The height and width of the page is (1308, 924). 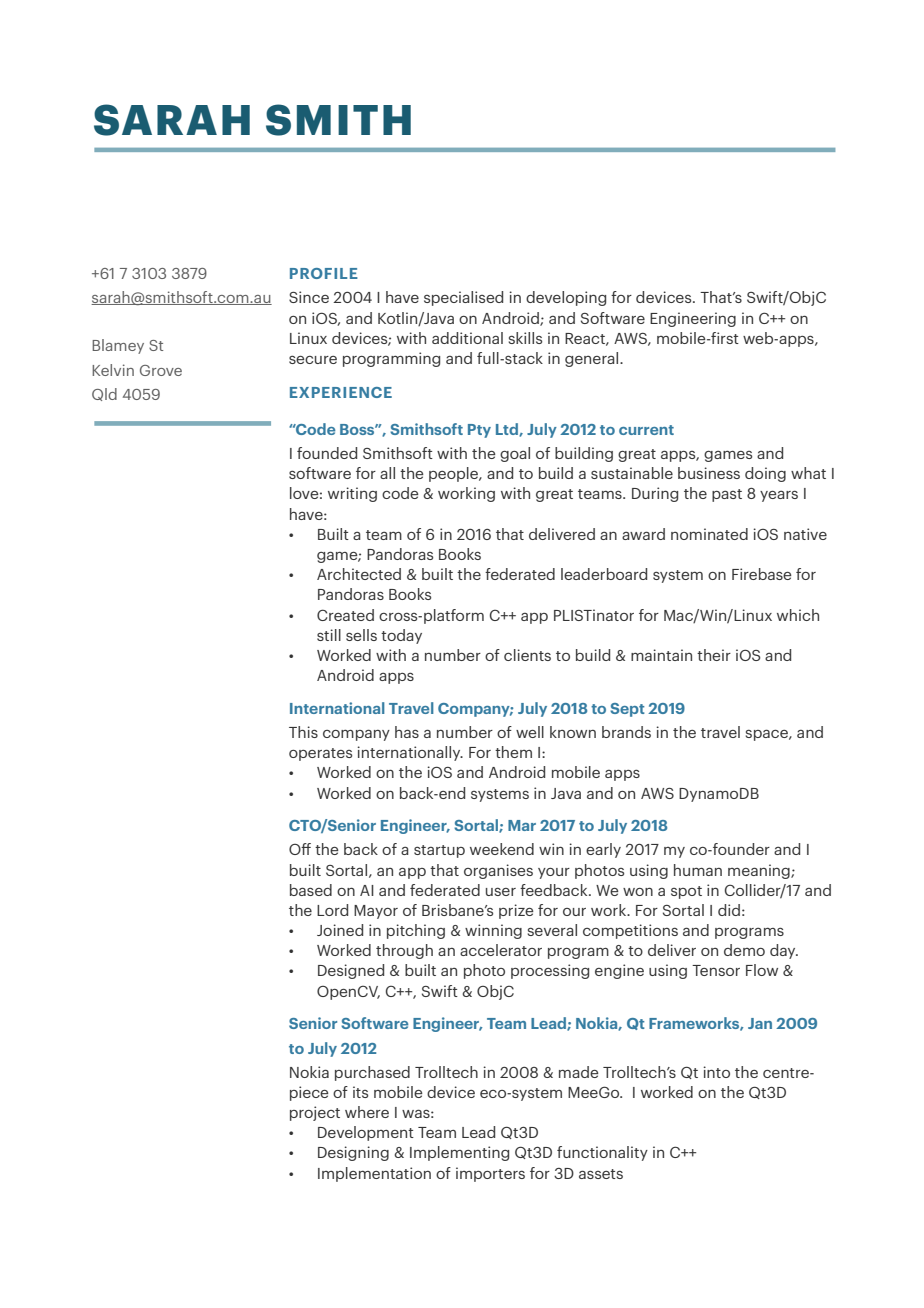 What do you see at coordinates (463, 298) in the page?
I see `specialised` at bounding box center [463, 298].
